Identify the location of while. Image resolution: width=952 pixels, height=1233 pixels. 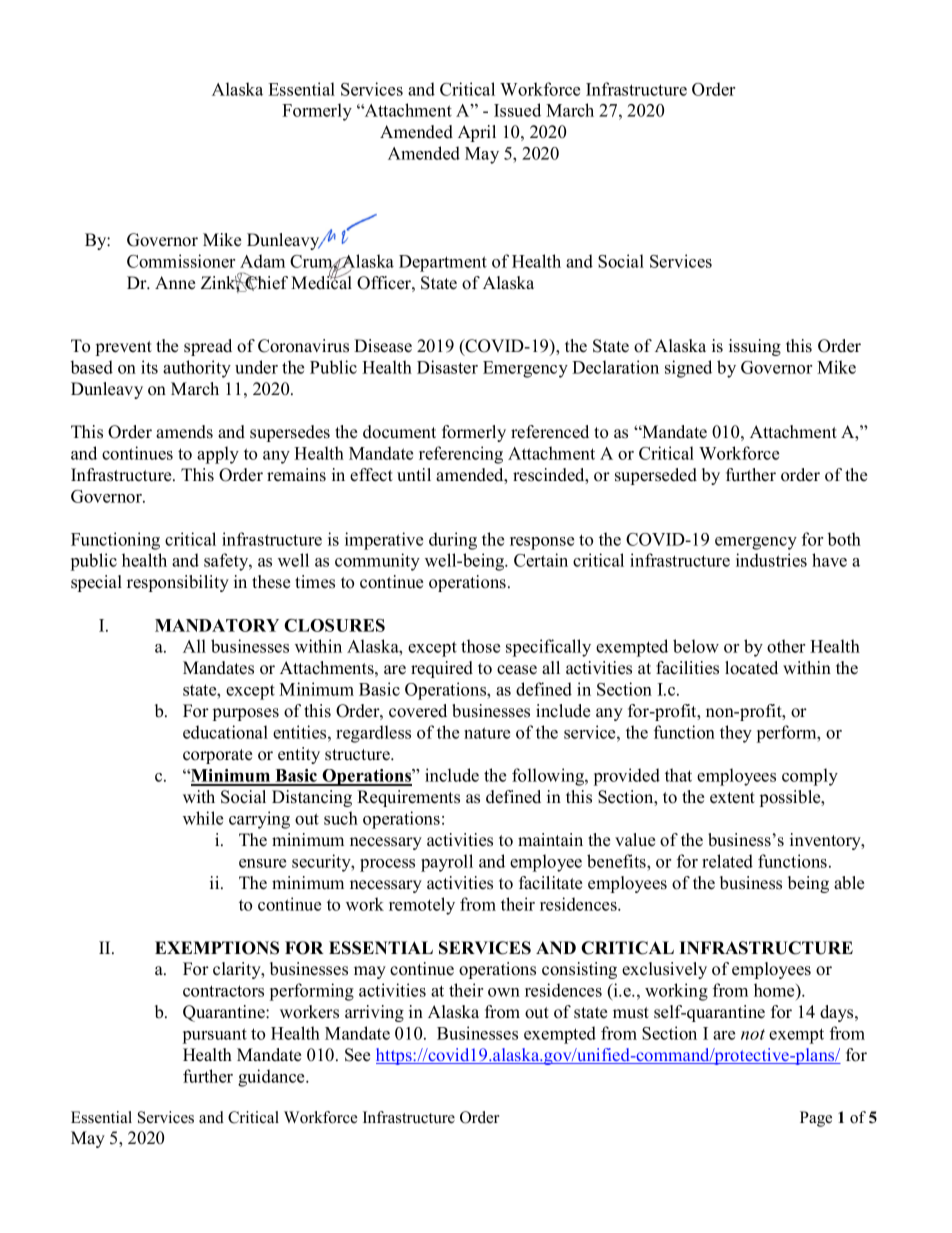
(203, 818).
